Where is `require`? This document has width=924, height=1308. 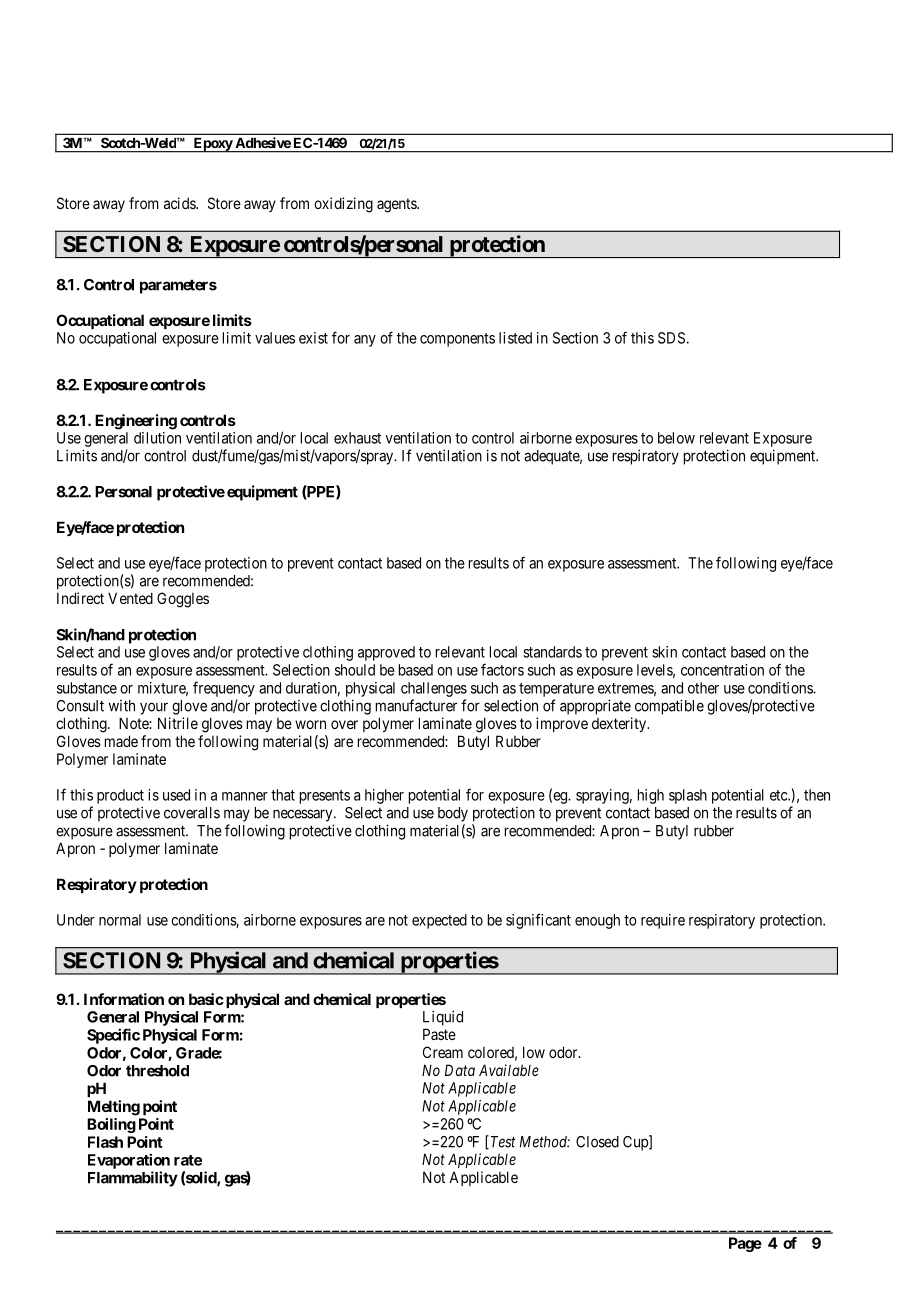
require is located at coordinates (663, 921).
